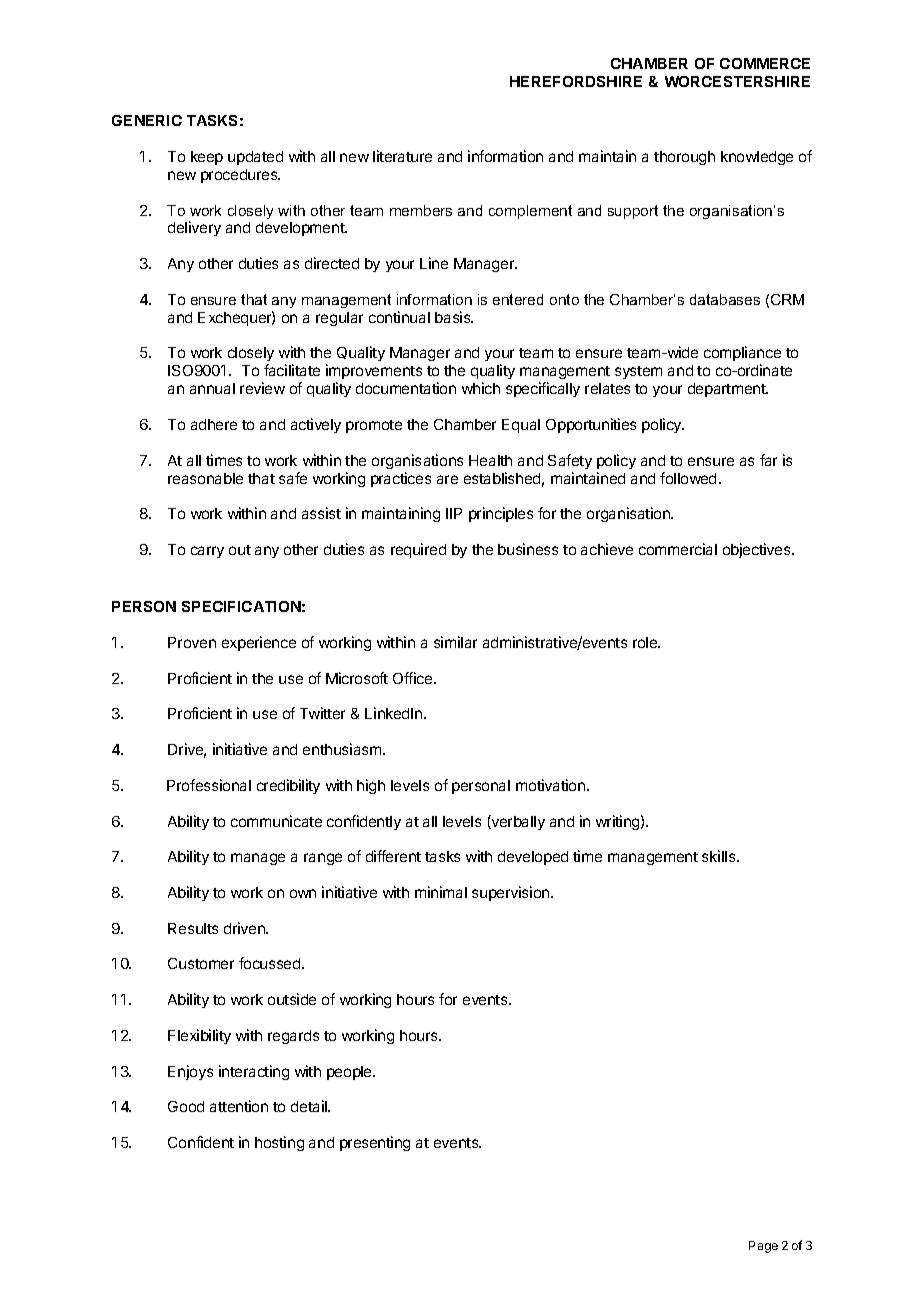 This screenshot has width=924, height=1308. I want to click on keep, so click(207, 158).
